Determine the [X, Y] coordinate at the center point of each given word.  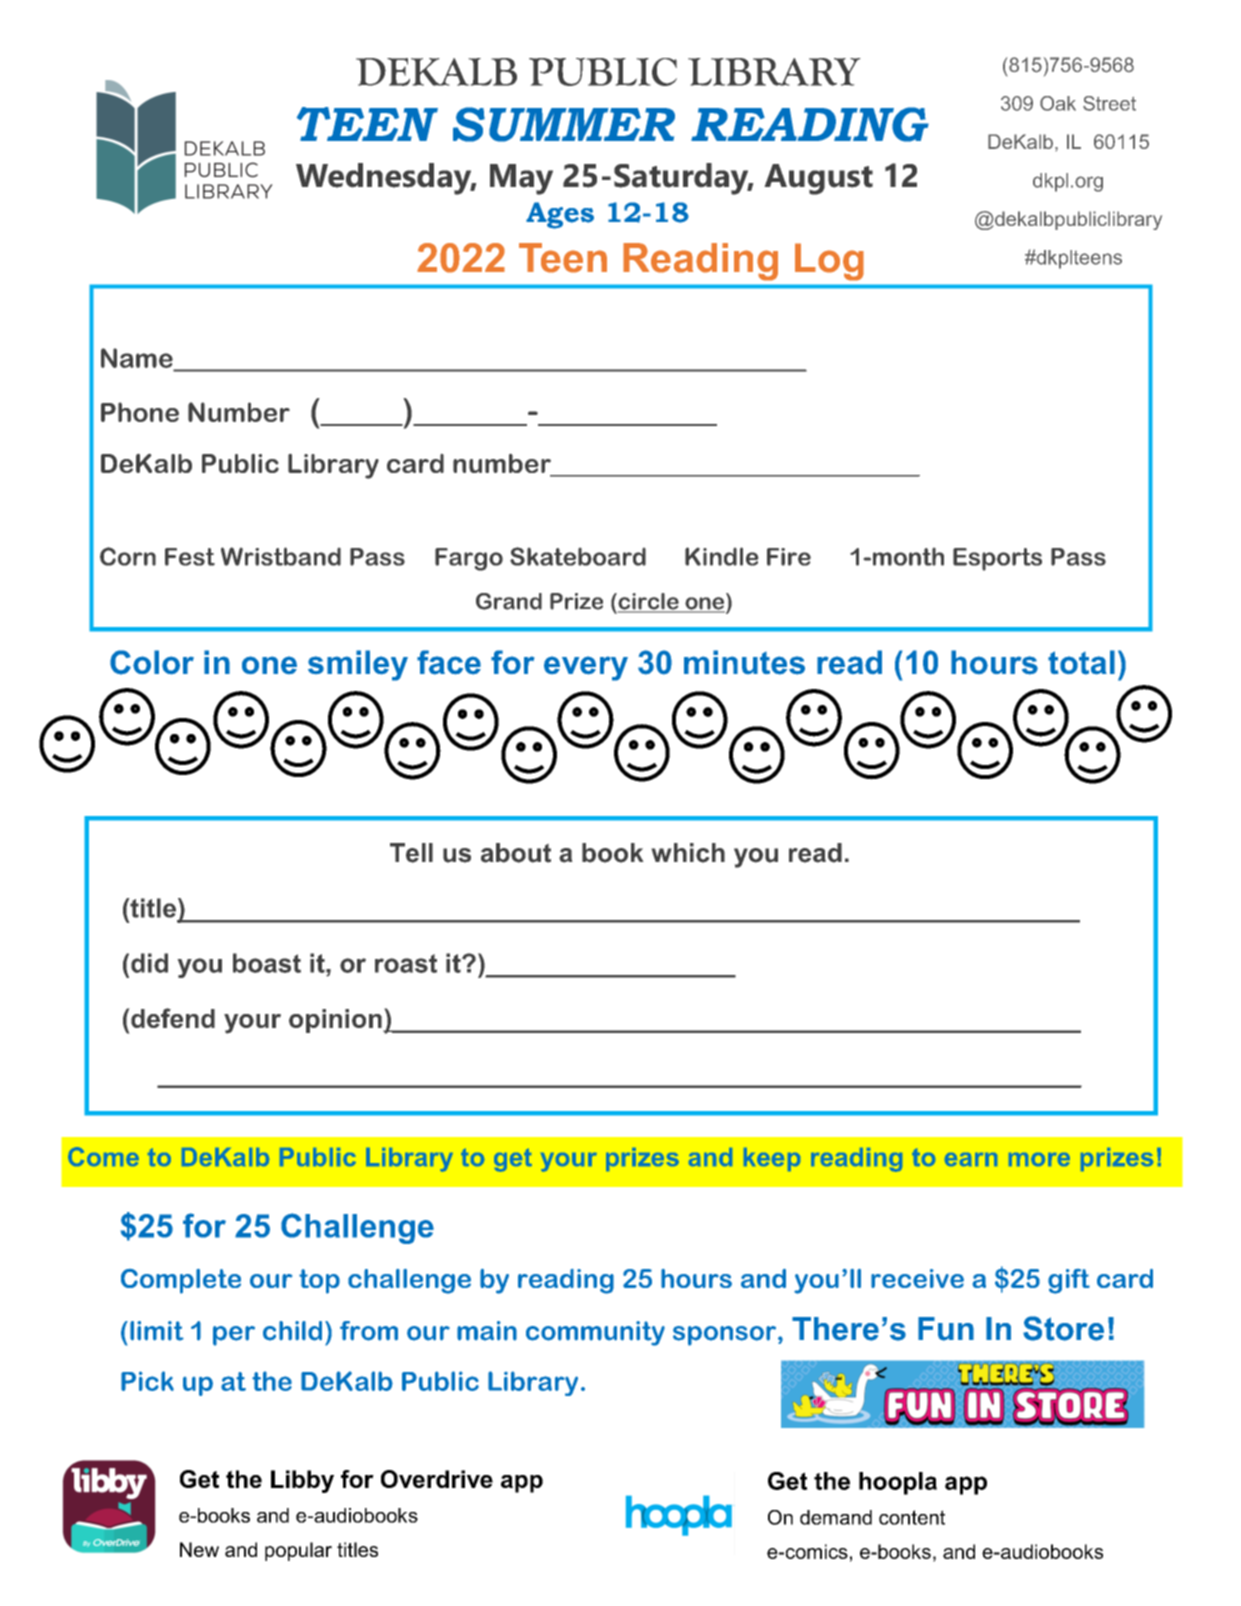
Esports [997, 559]
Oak [1058, 103]
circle [648, 602]
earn [971, 1159]
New [199, 1549]
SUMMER [564, 124]
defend [173, 1018]
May [521, 179]
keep [772, 1159]
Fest [190, 557]
